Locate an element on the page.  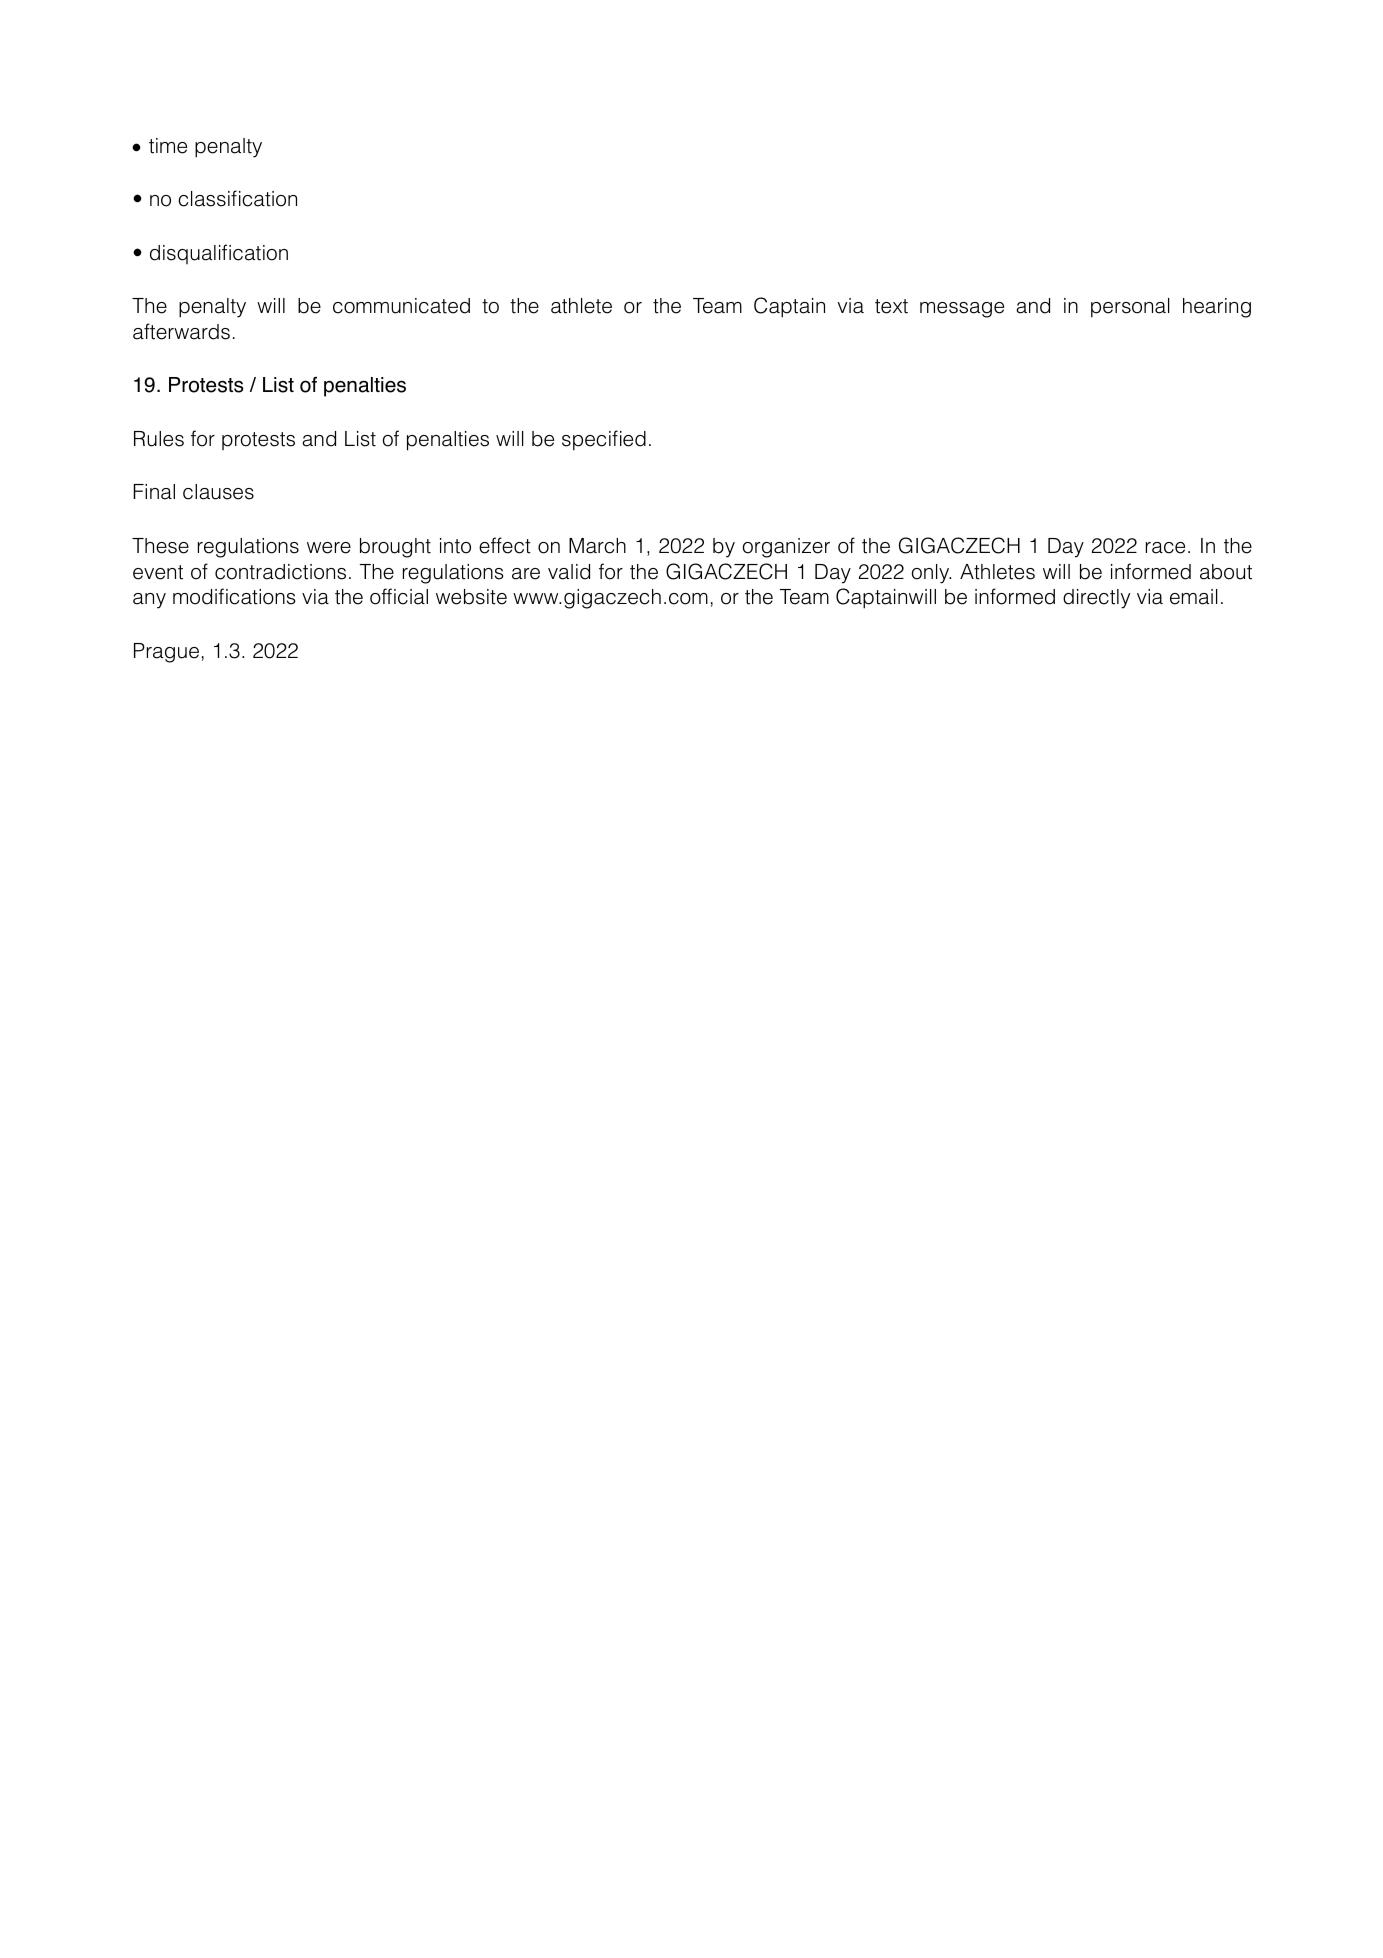
message is located at coordinates (962, 310).
